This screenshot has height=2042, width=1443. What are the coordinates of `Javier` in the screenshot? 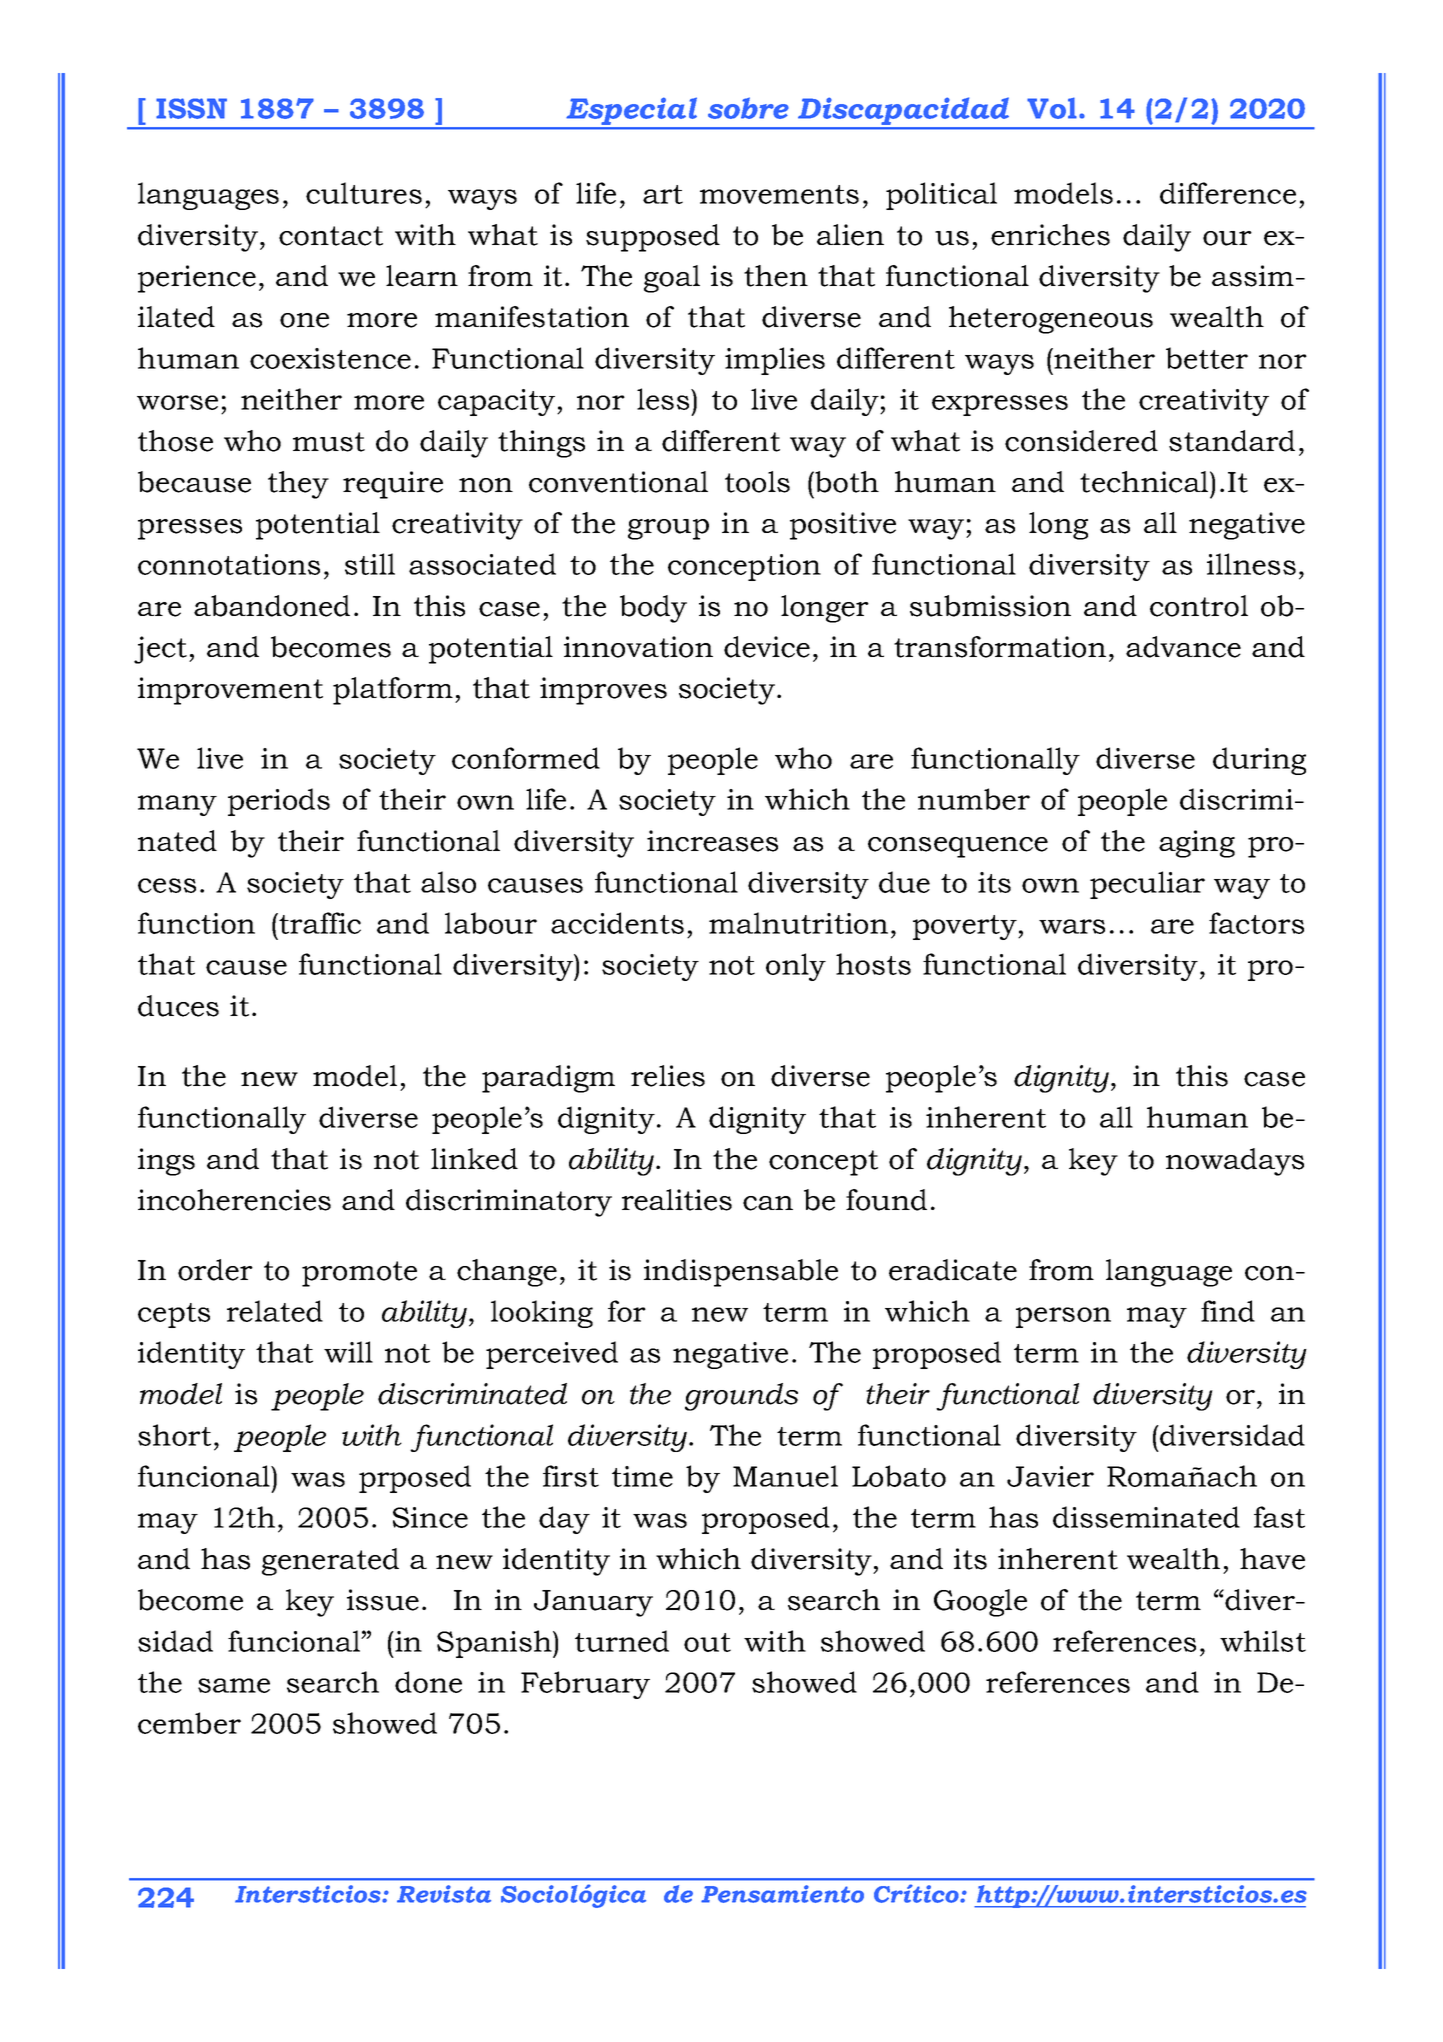 It's located at (1050, 1476).
